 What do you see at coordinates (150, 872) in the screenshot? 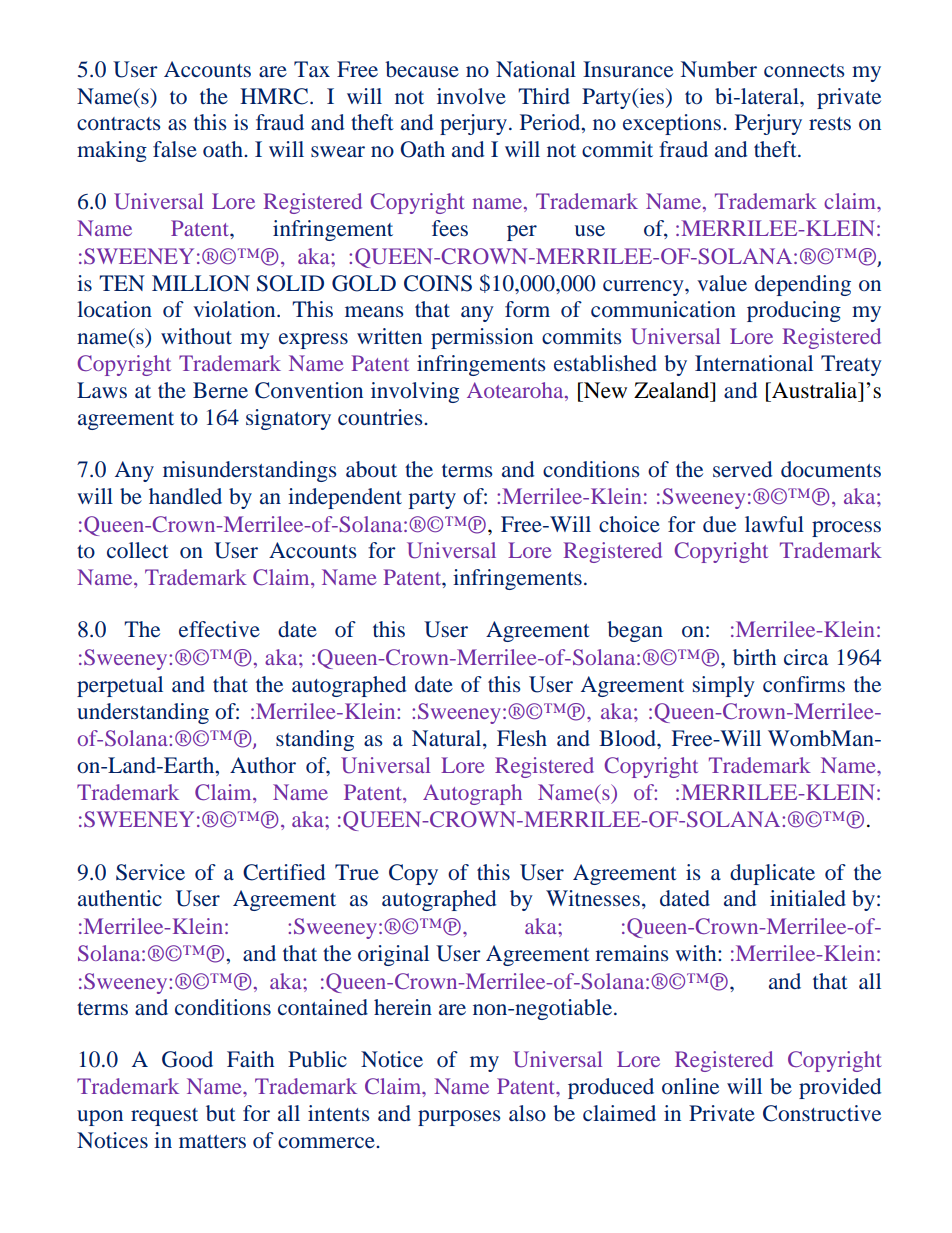
I see `Service` at bounding box center [150, 872].
